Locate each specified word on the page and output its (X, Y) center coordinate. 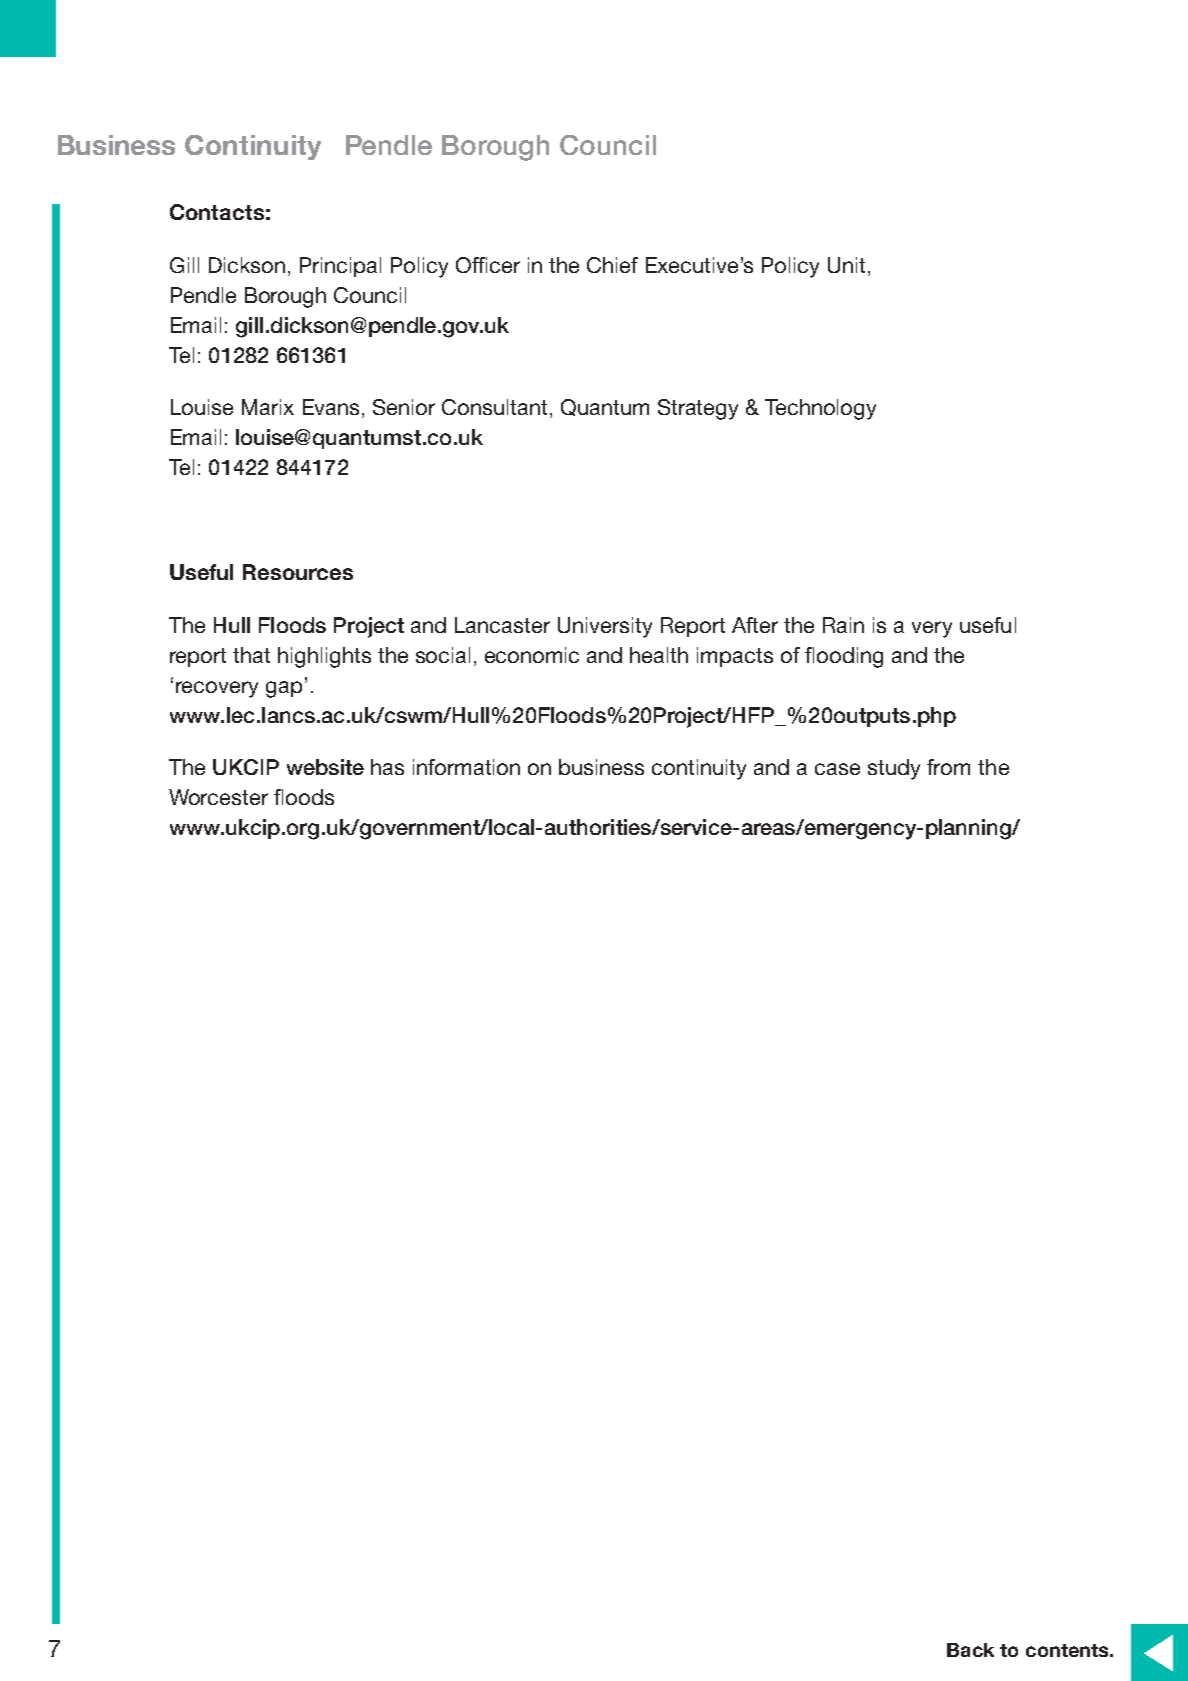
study (894, 769)
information (466, 767)
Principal (340, 267)
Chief (612, 265)
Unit (846, 265)
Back (970, 1650)
